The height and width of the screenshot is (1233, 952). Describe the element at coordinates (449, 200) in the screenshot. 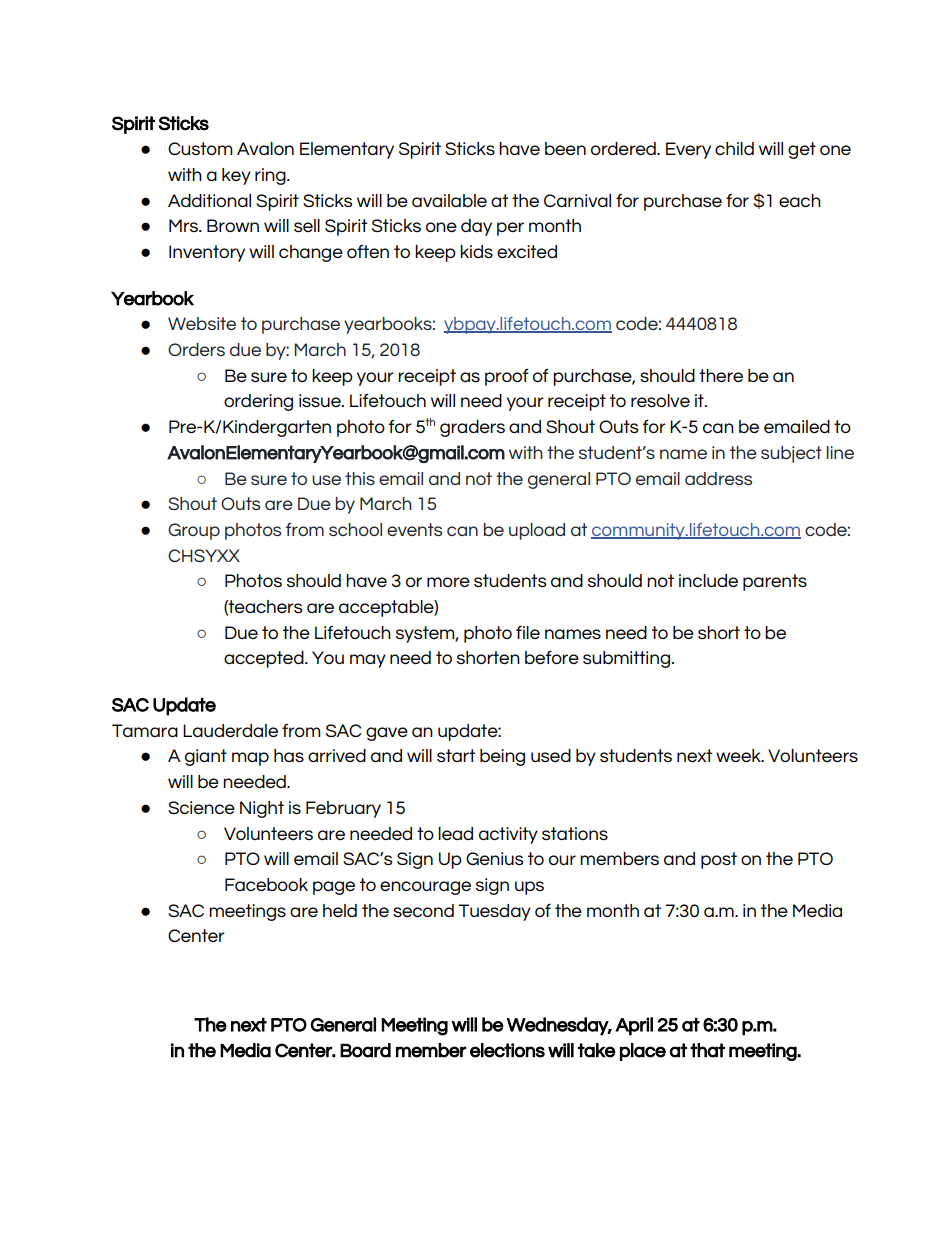

I see `available` at that location.
